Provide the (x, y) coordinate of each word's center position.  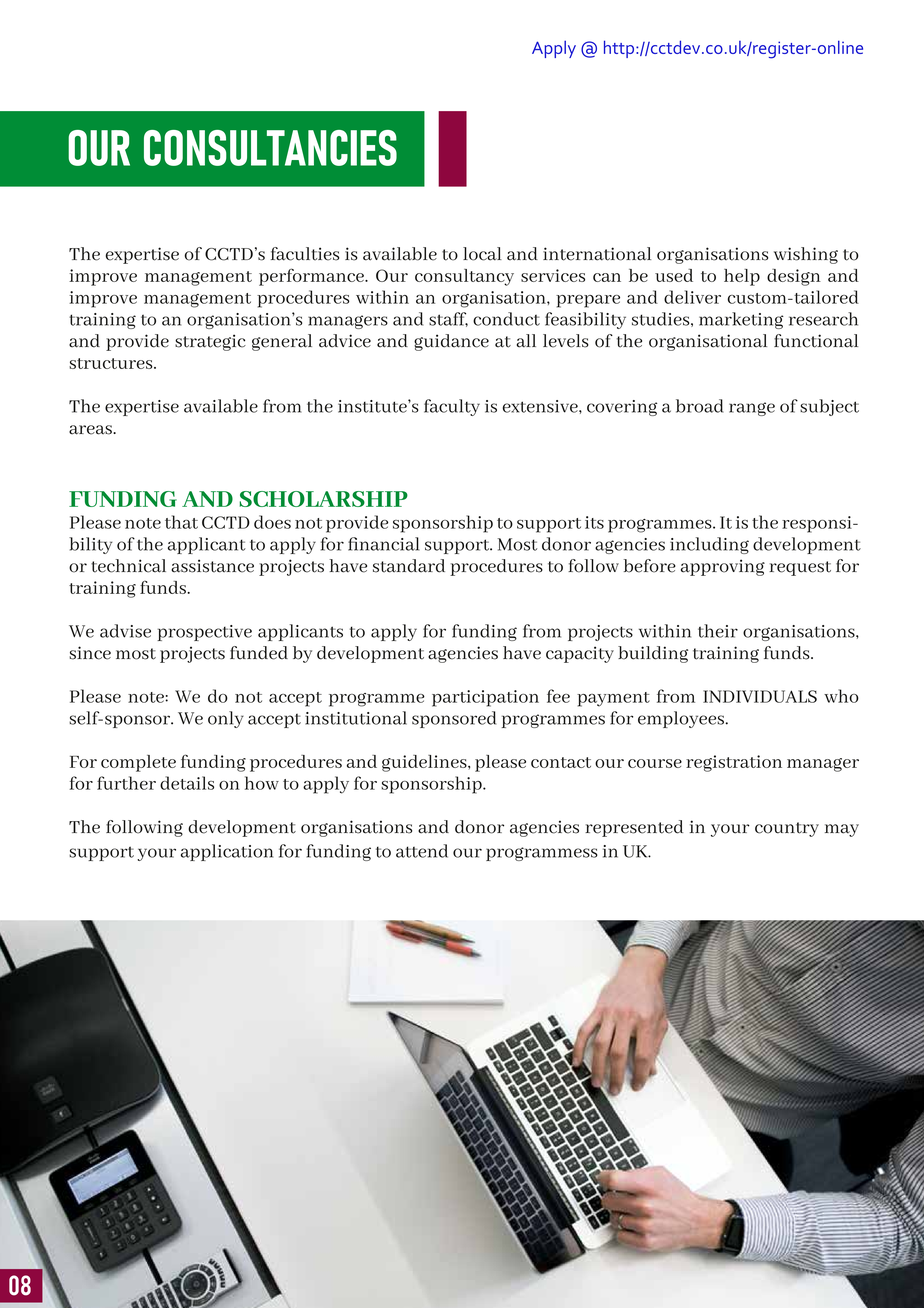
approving (723, 567)
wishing (806, 255)
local (482, 254)
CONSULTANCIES (270, 148)
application (227, 852)
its (594, 522)
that (181, 522)
